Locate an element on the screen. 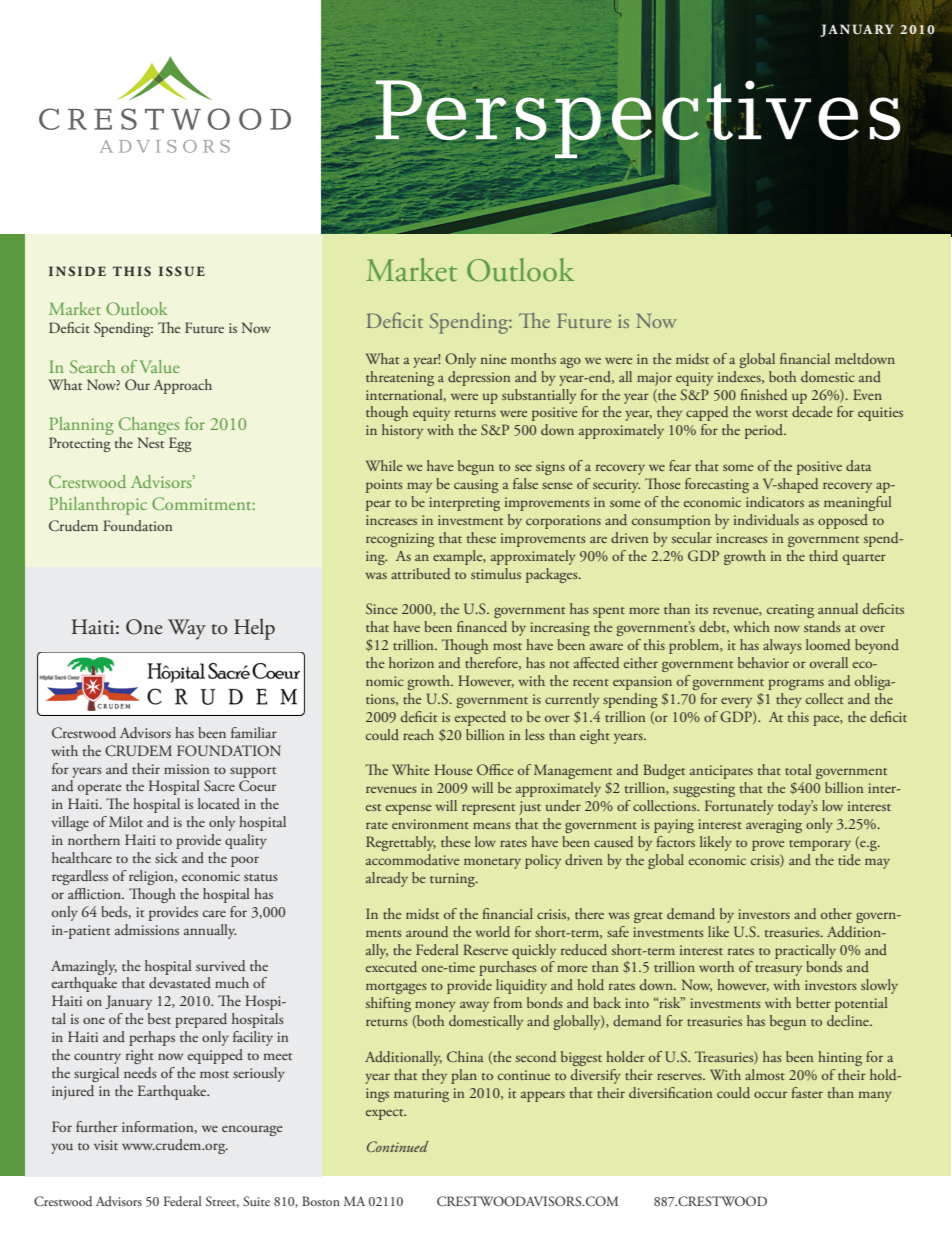  total is located at coordinates (798, 769).
